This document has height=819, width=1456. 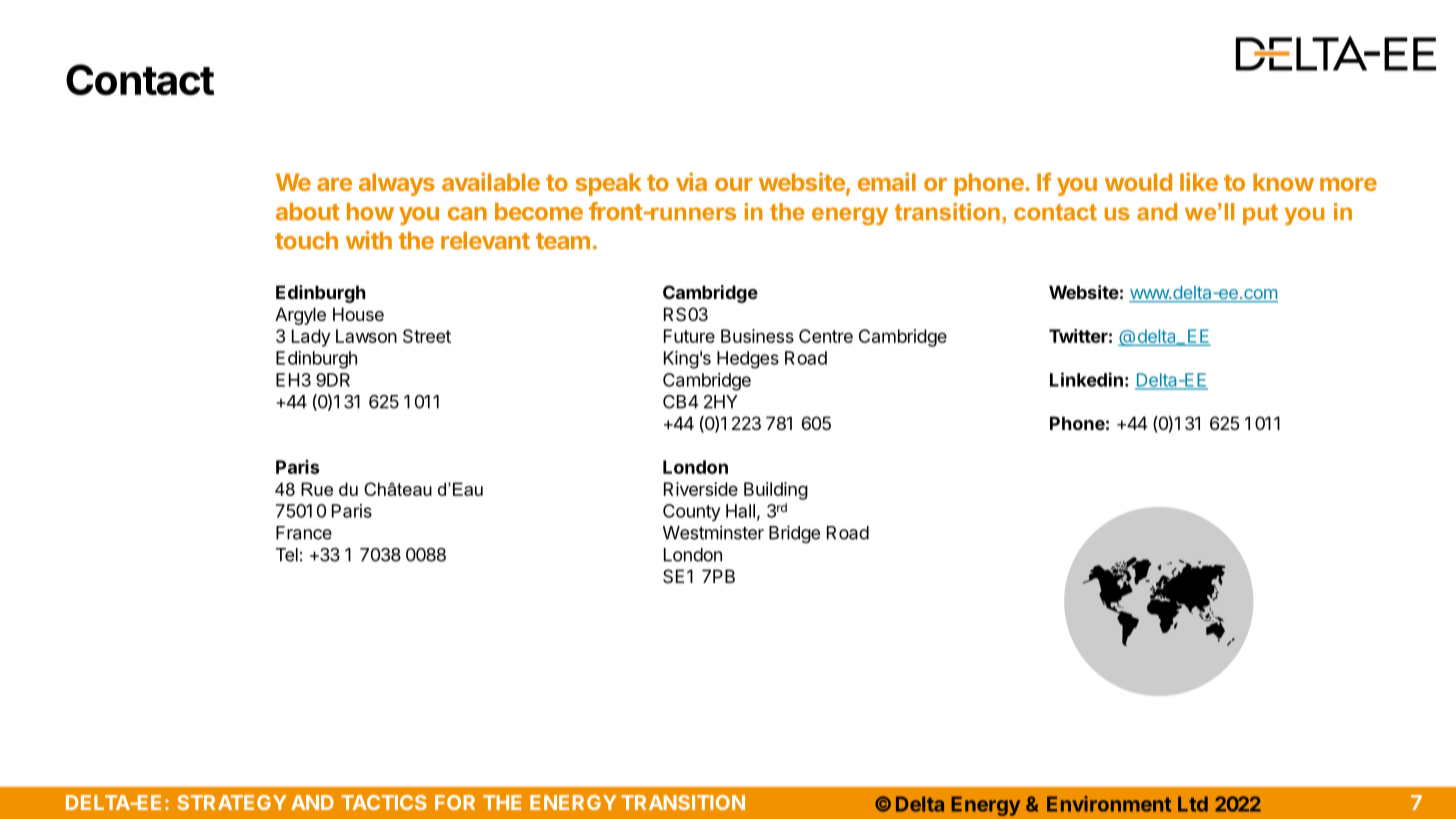 What do you see at coordinates (287, 555) in the document?
I see `Tel` at bounding box center [287, 555].
